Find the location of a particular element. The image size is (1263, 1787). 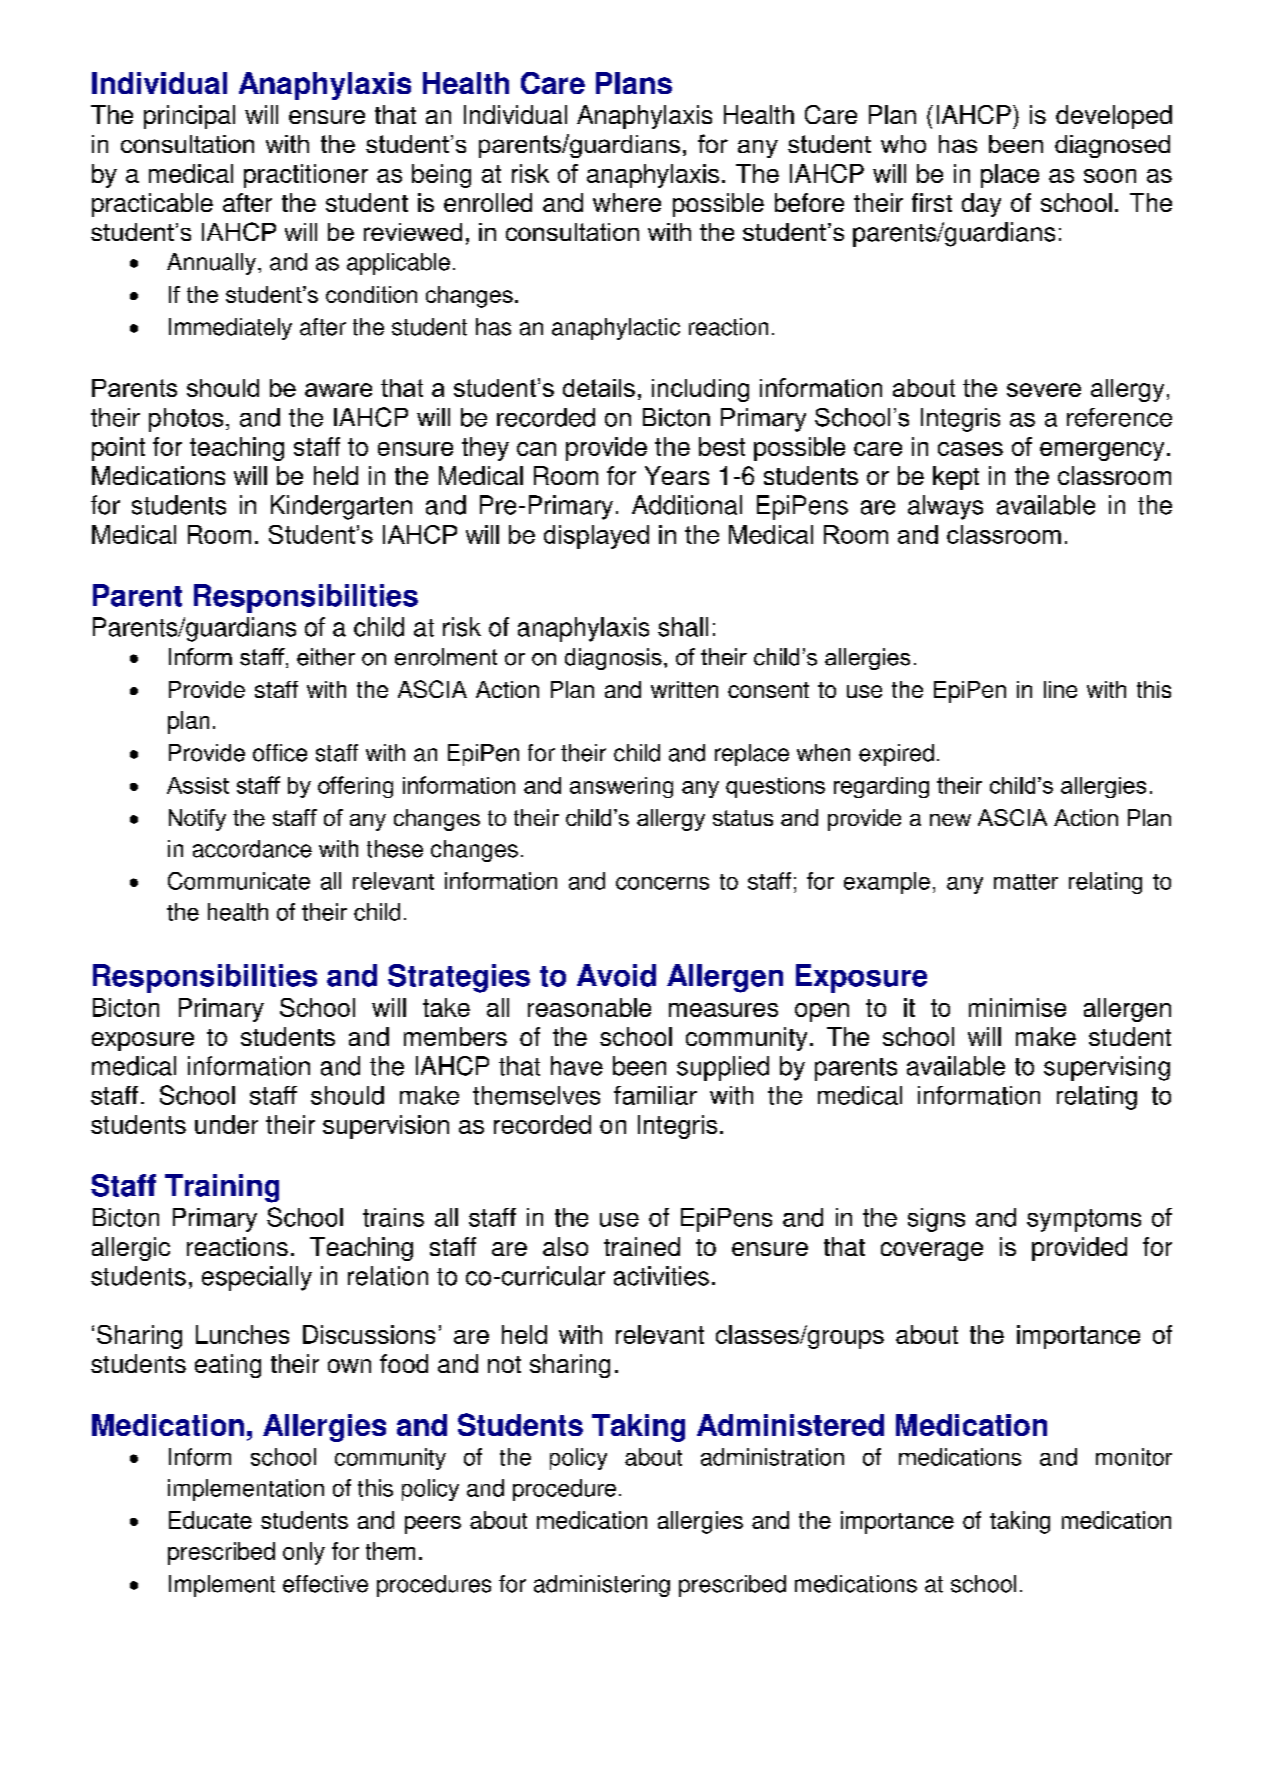

Kindergarten is located at coordinates (341, 507).
